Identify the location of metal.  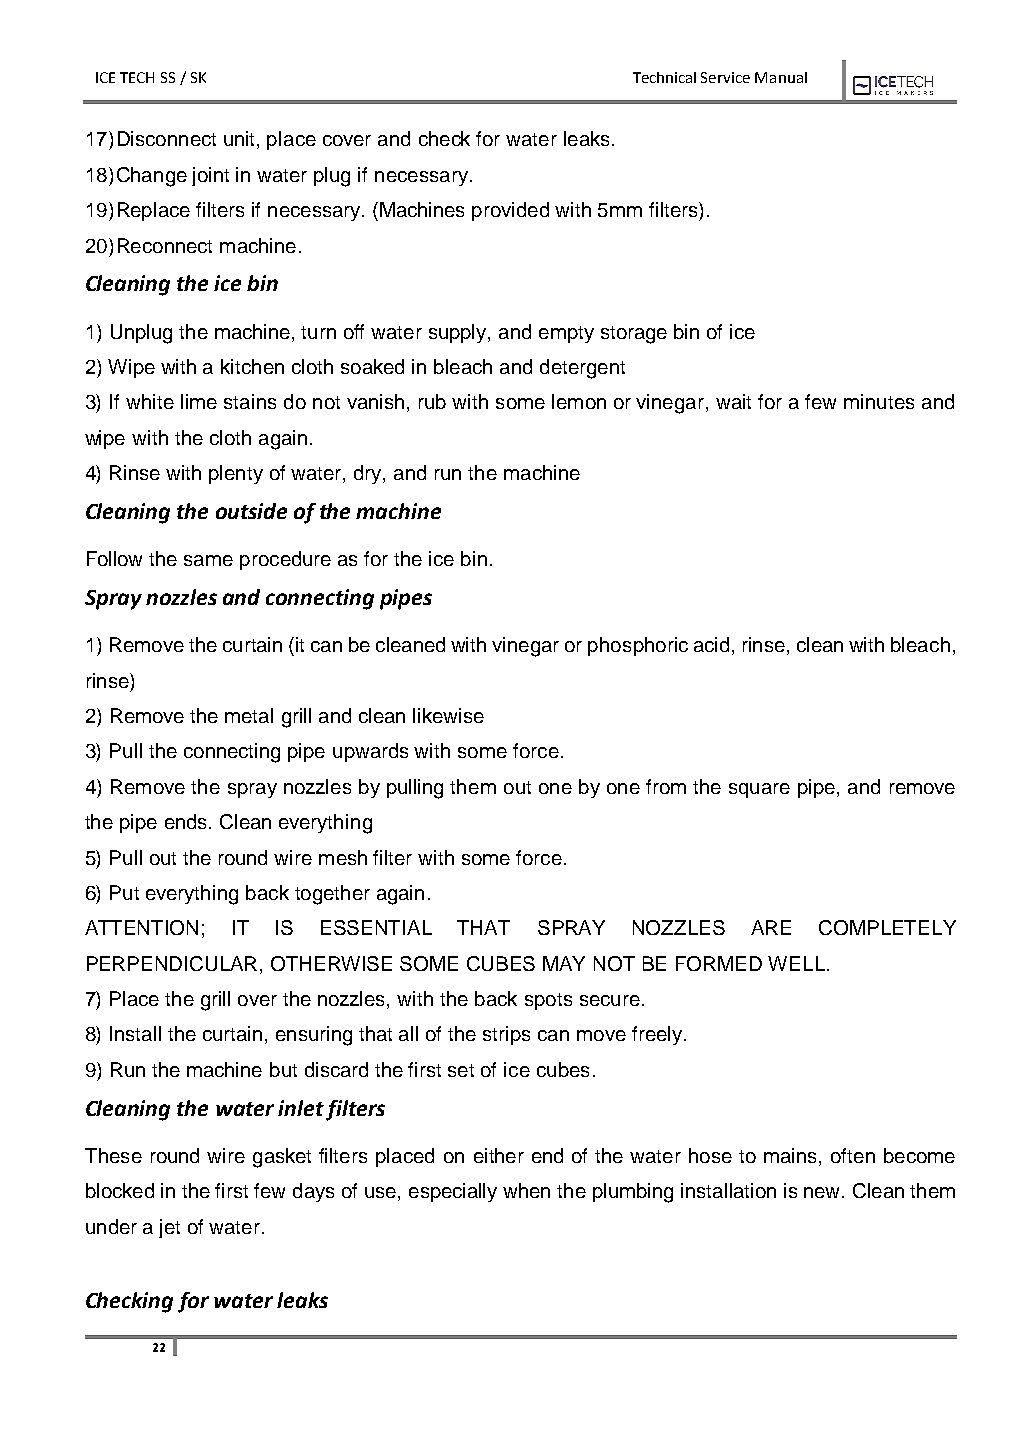
(249, 715).
